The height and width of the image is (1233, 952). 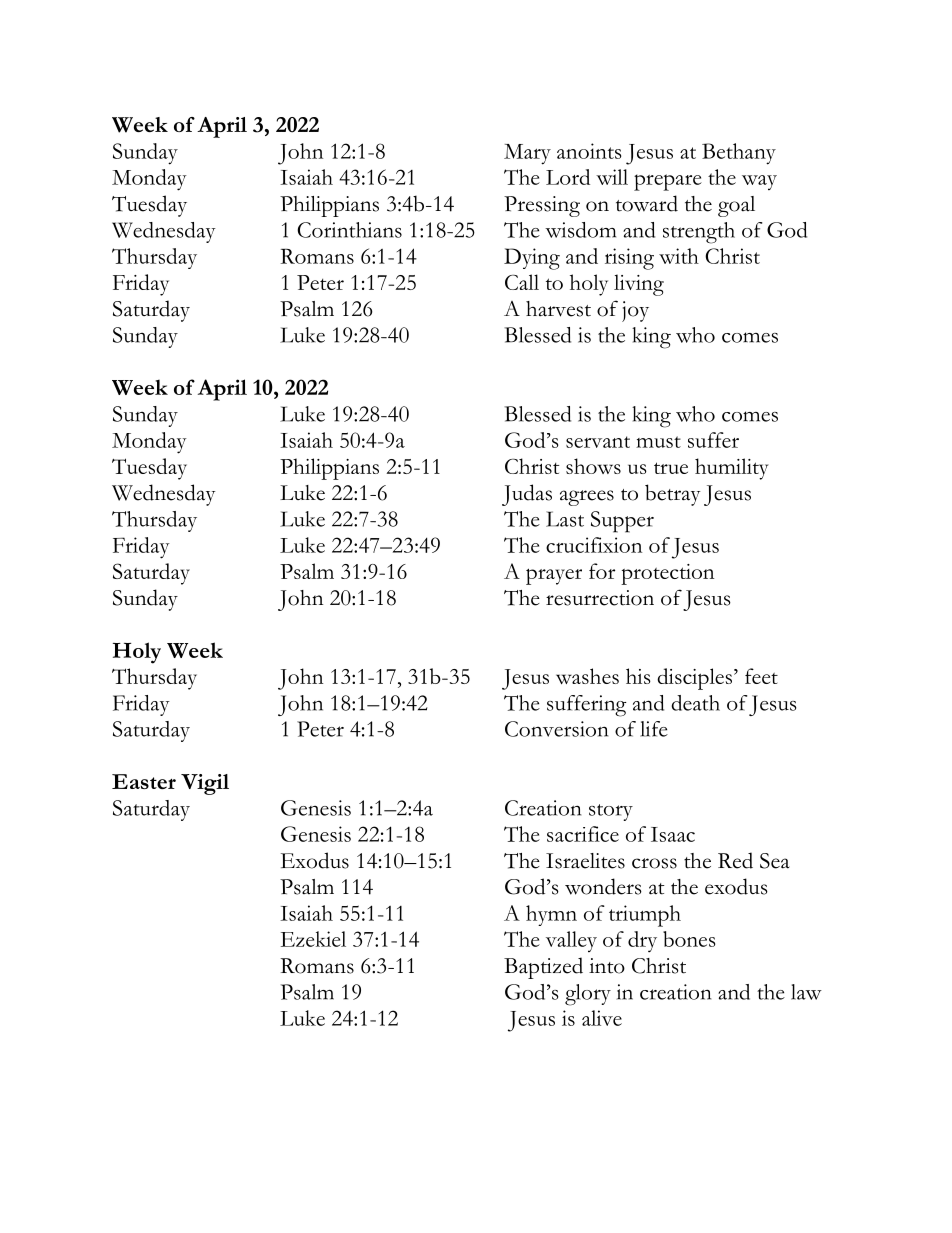 I want to click on Ezekiel, so click(x=313, y=939).
